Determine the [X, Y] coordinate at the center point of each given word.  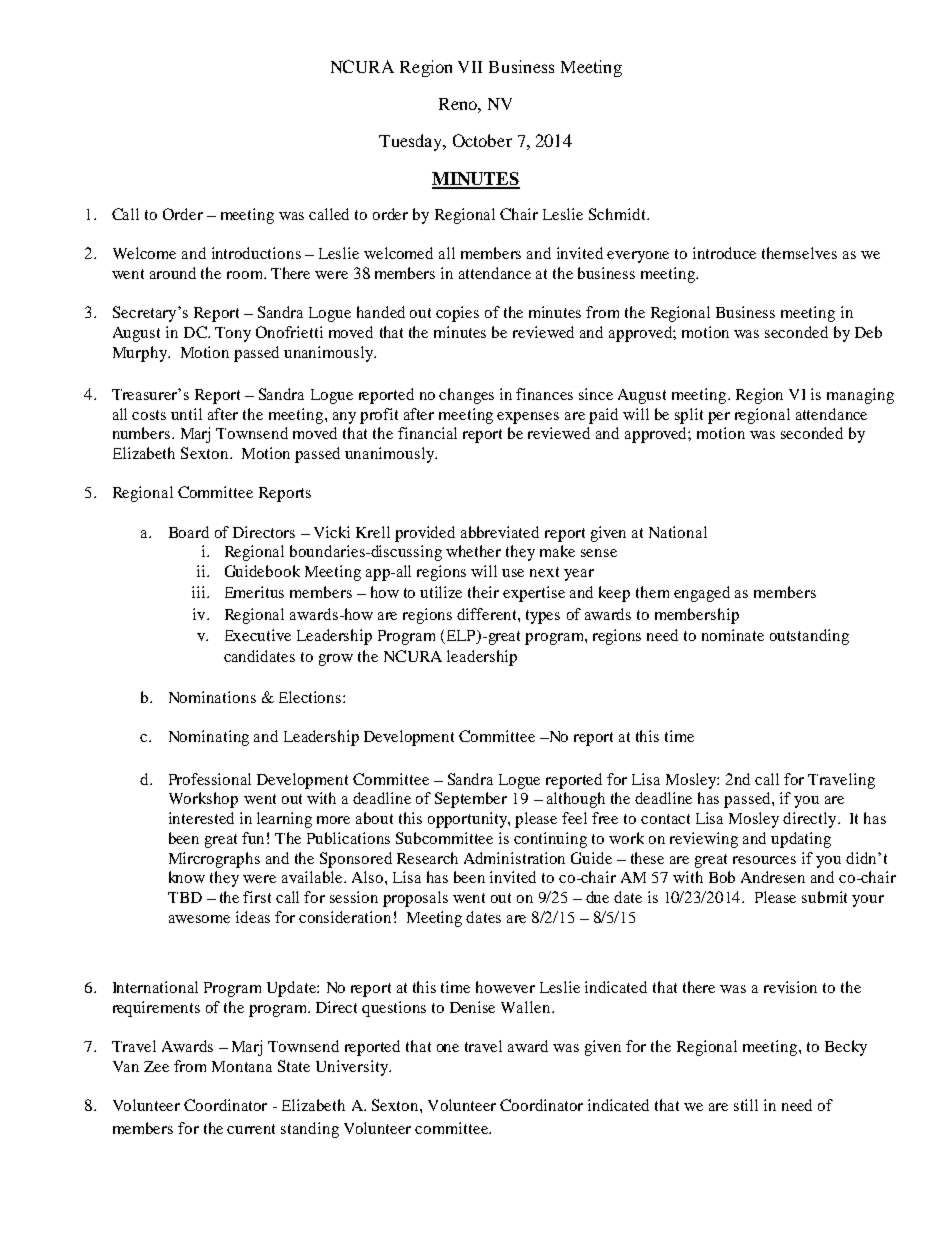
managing [860, 396]
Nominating [209, 738]
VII [470, 67]
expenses [528, 418]
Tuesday [412, 142]
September [471, 800]
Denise [472, 1007]
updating [801, 840]
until [186, 414]
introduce [724, 253]
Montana [242, 1066]
